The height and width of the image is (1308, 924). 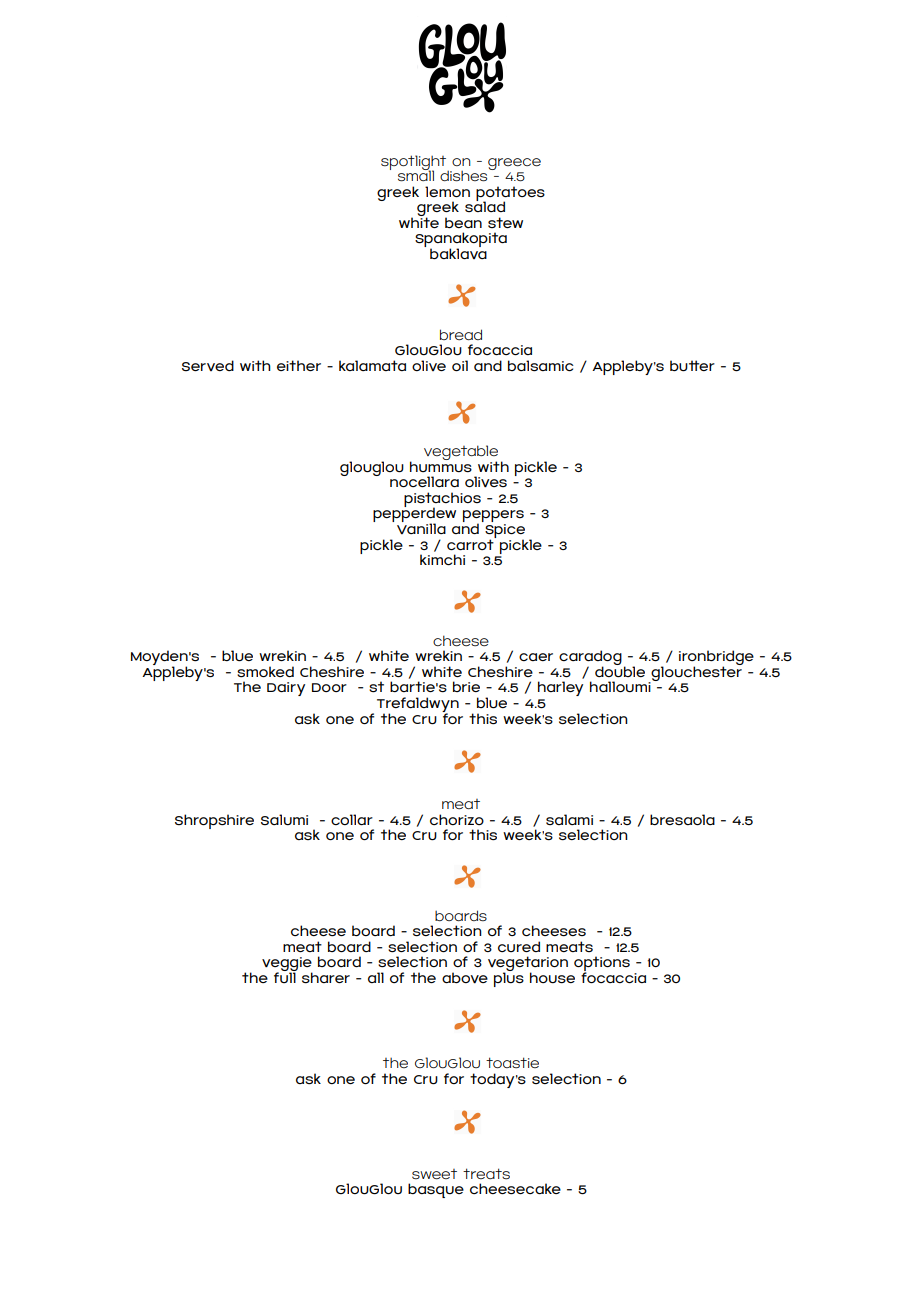 I want to click on Shropshire, so click(x=214, y=821).
